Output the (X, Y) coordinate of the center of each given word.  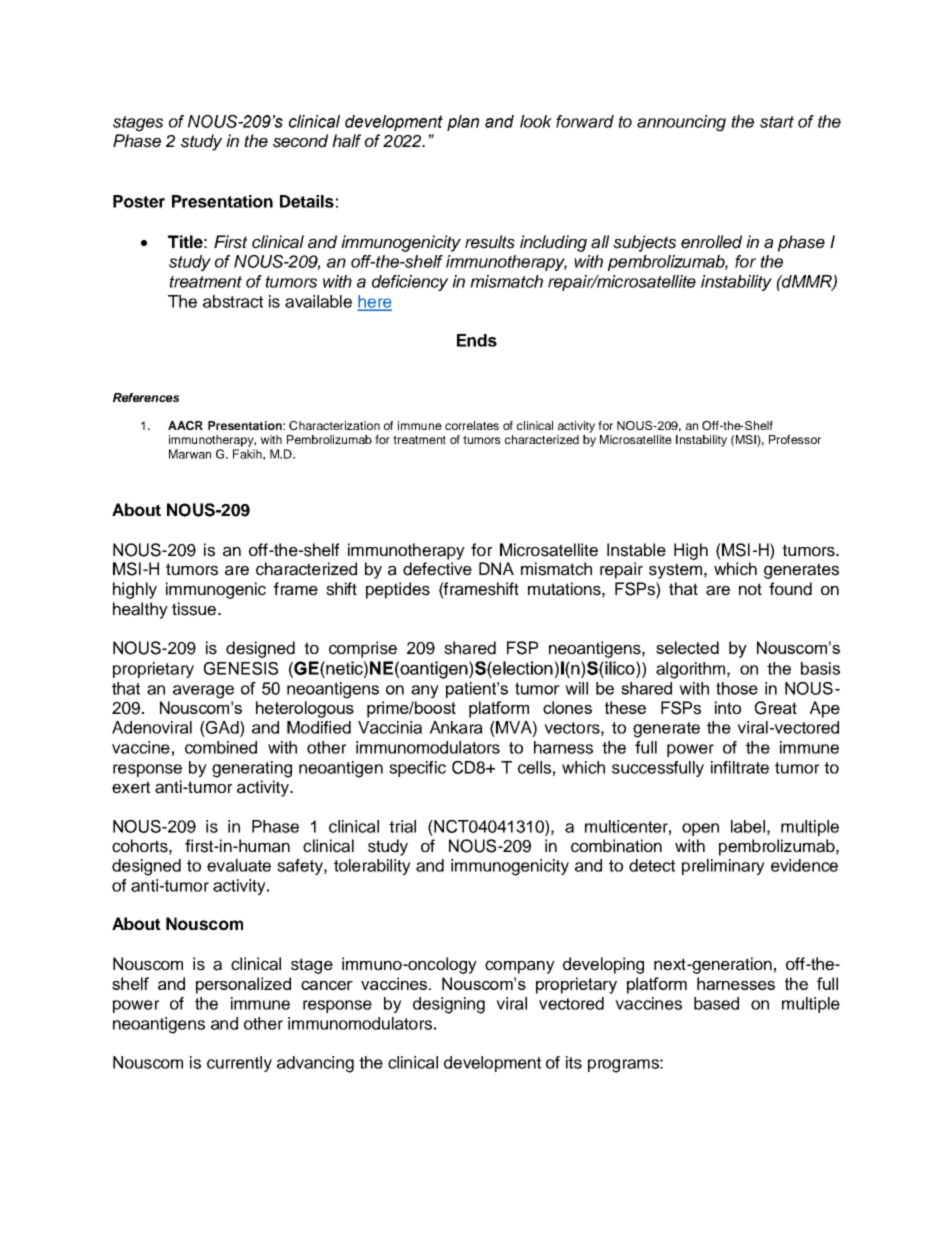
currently (239, 1064)
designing (449, 1005)
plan (463, 123)
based (716, 1003)
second (300, 141)
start (777, 122)
